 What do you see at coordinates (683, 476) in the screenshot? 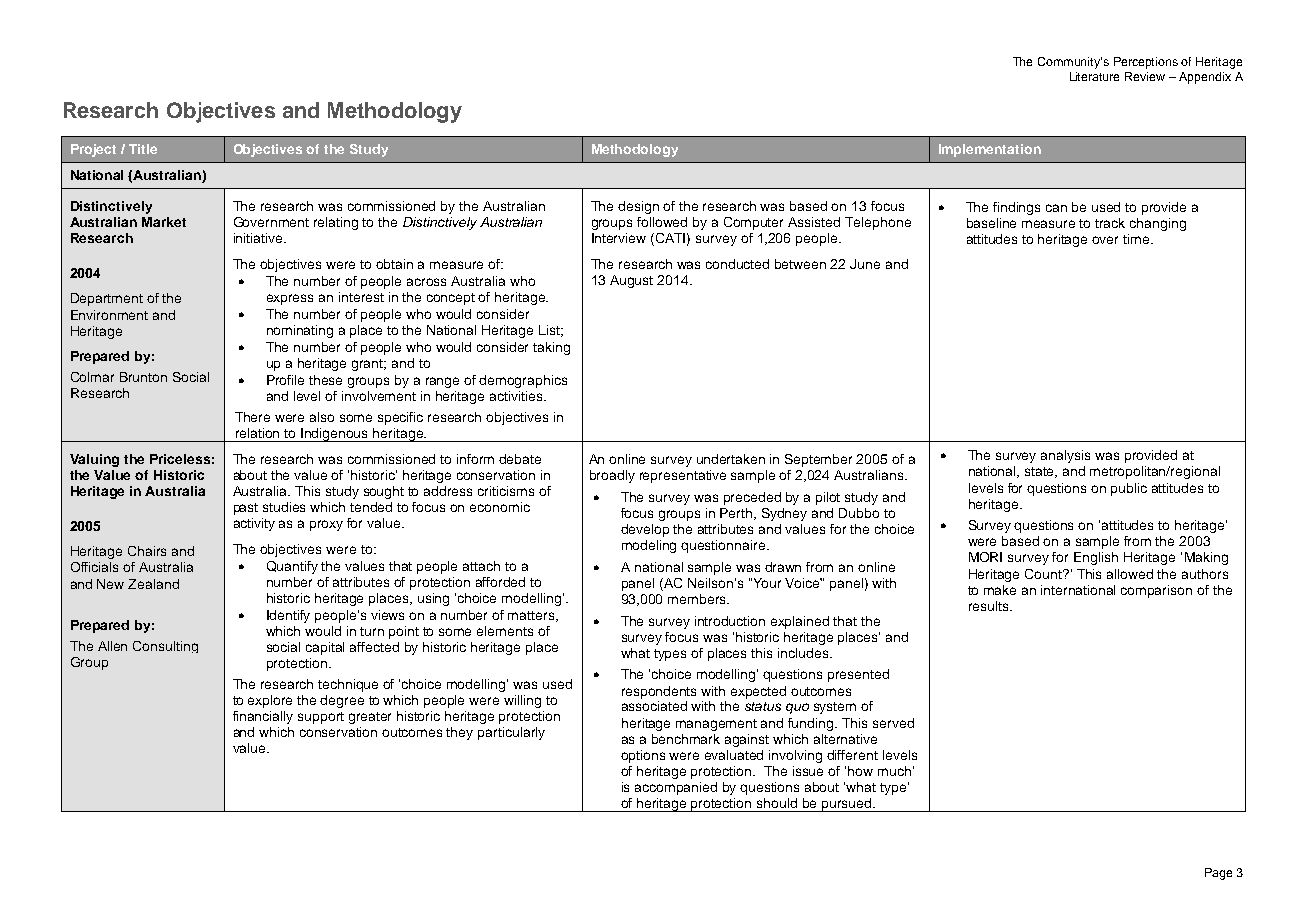
I see `representative` at bounding box center [683, 476].
